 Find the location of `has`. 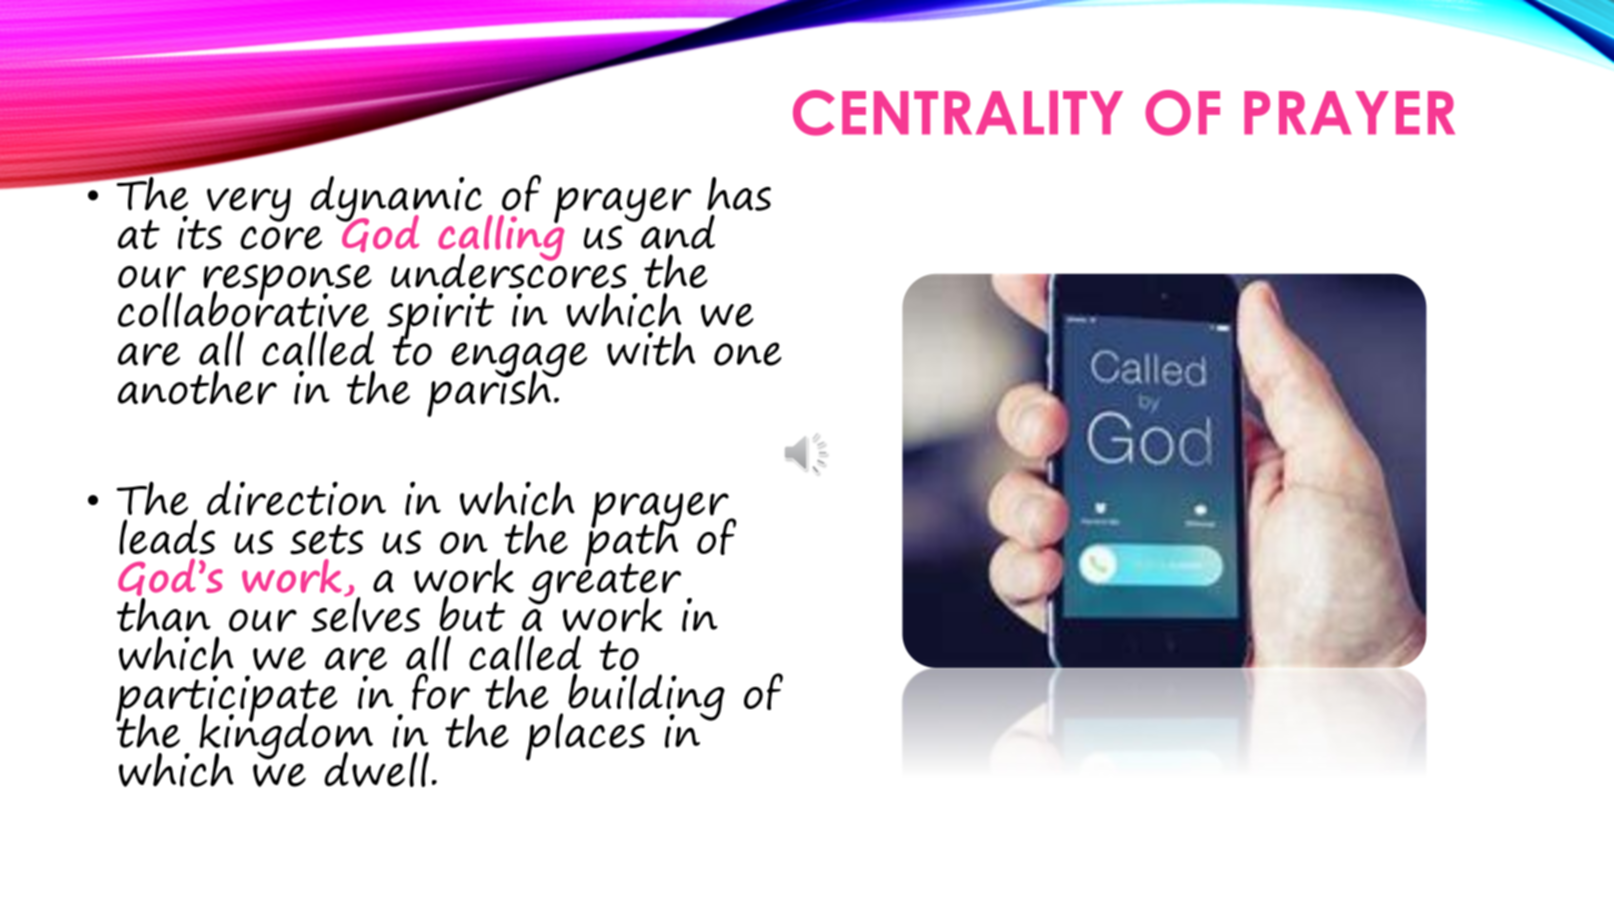

has is located at coordinates (739, 194).
